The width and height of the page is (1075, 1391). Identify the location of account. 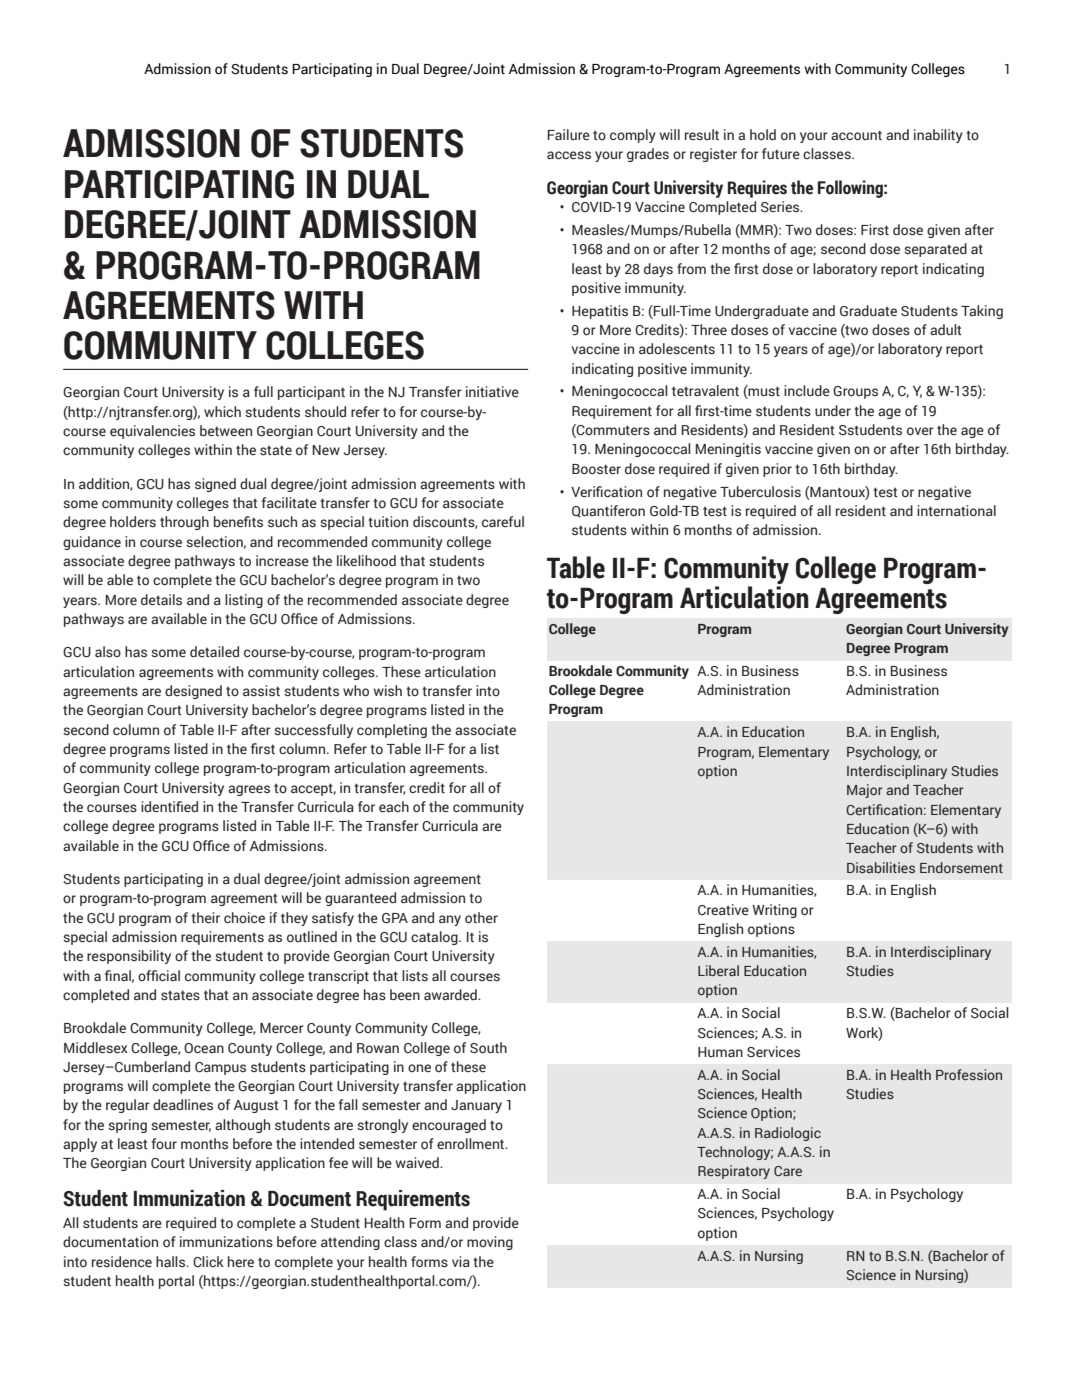
(856, 135).
